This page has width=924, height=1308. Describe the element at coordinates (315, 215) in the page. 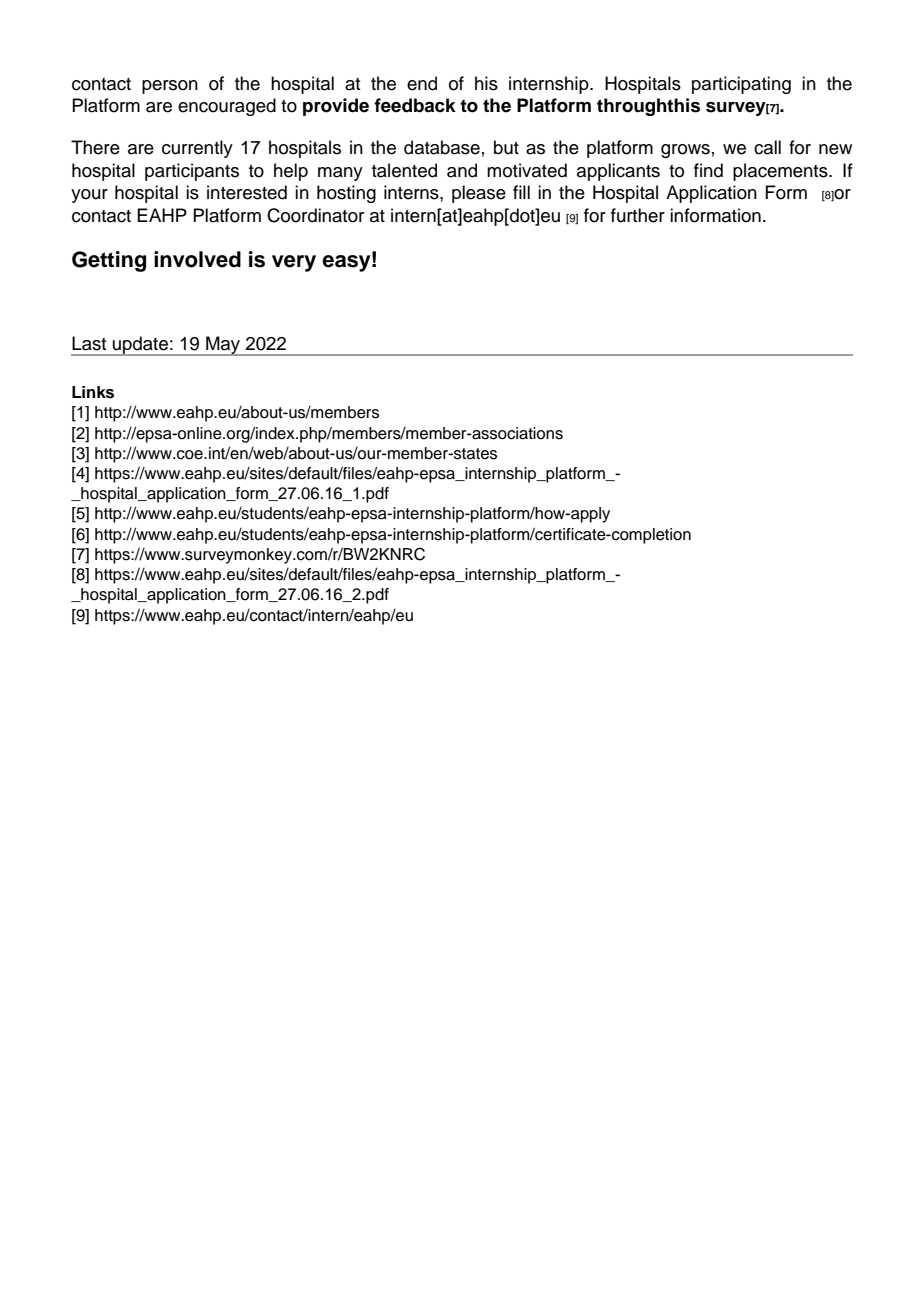

I see `Coordinator` at that location.
